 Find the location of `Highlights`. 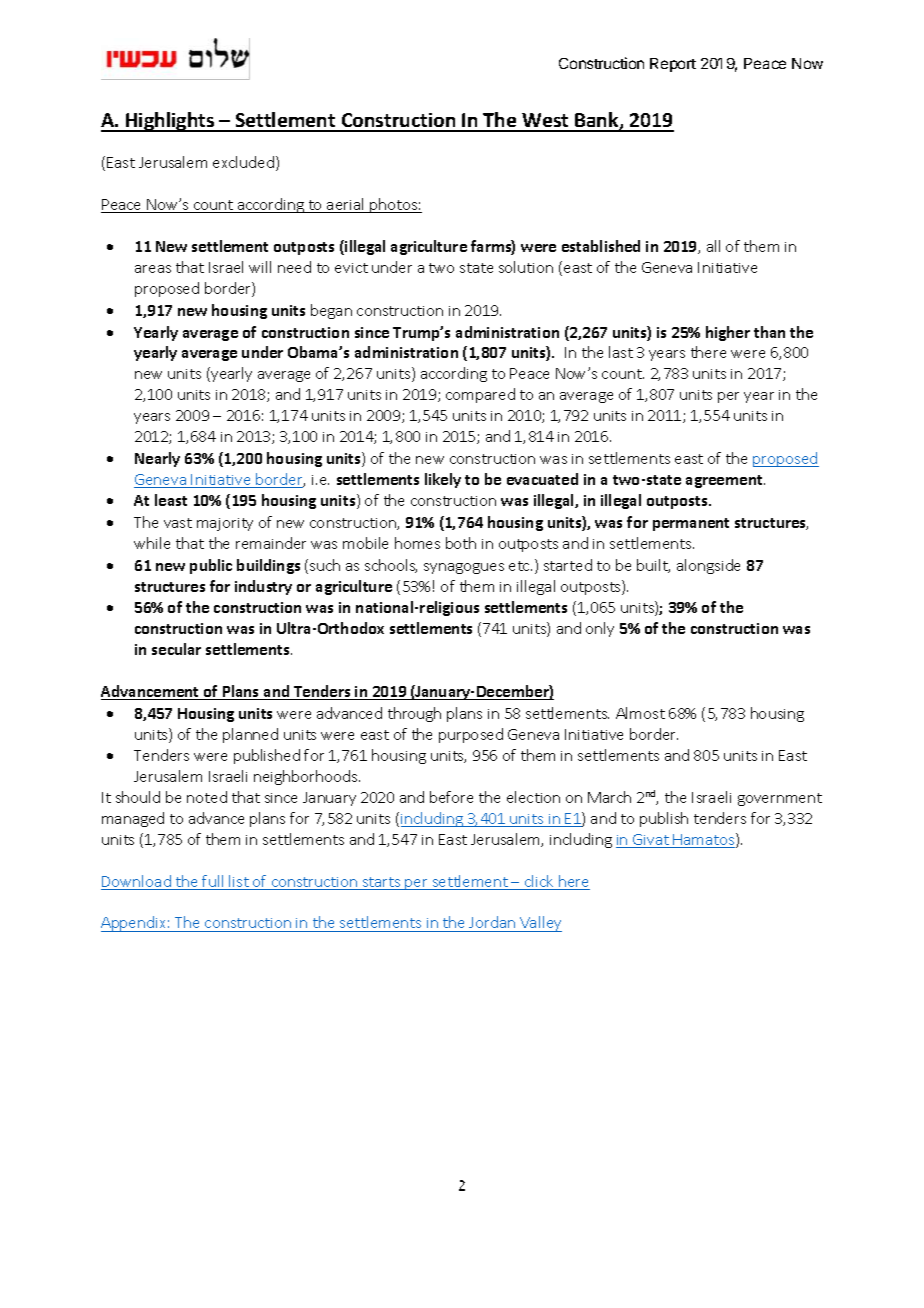

Highlights is located at coordinates (170, 122).
